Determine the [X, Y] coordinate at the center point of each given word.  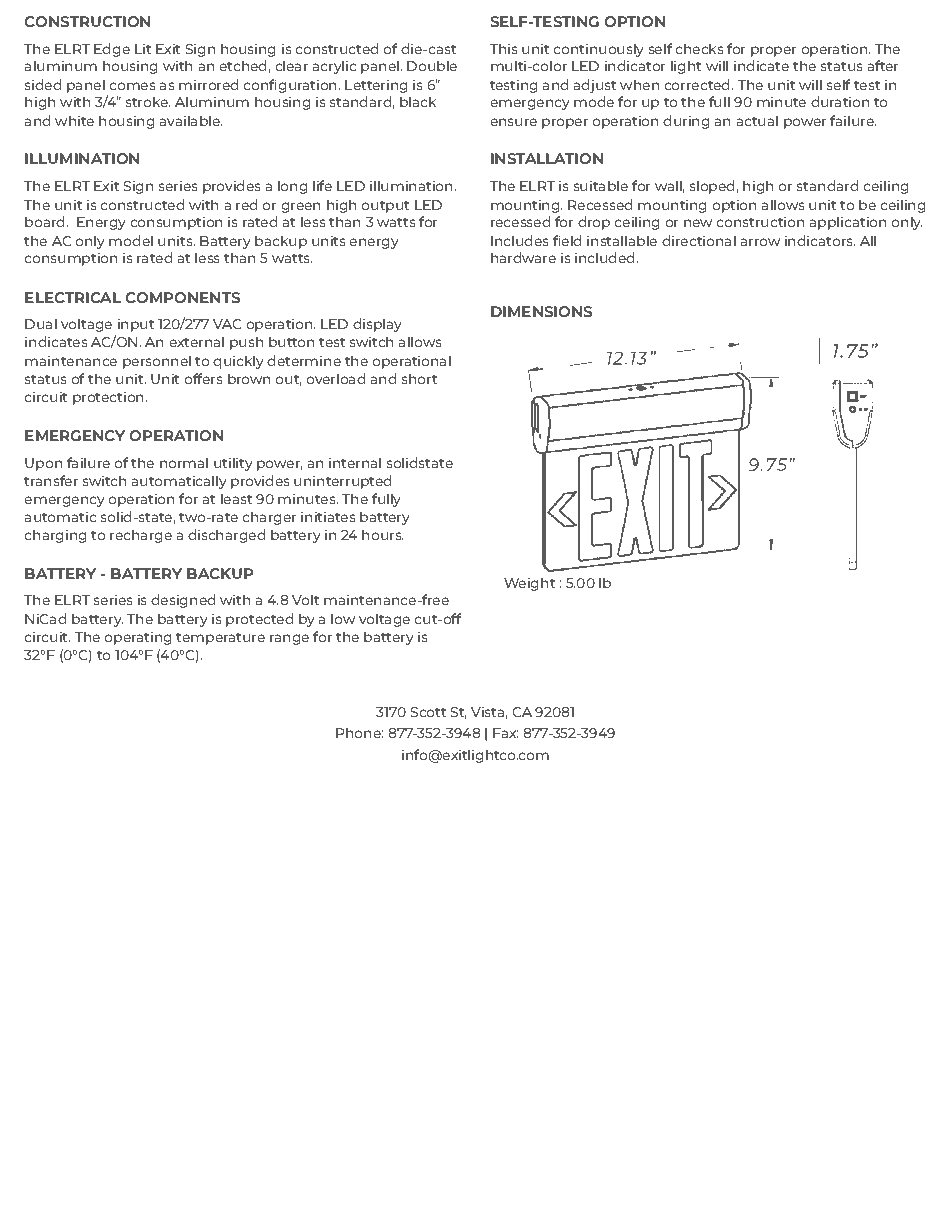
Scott [428, 712]
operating [137, 638]
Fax [505, 733]
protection [110, 398]
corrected [696, 84]
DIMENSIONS [541, 311]
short [419, 378]
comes [132, 86]
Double [432, 65]
